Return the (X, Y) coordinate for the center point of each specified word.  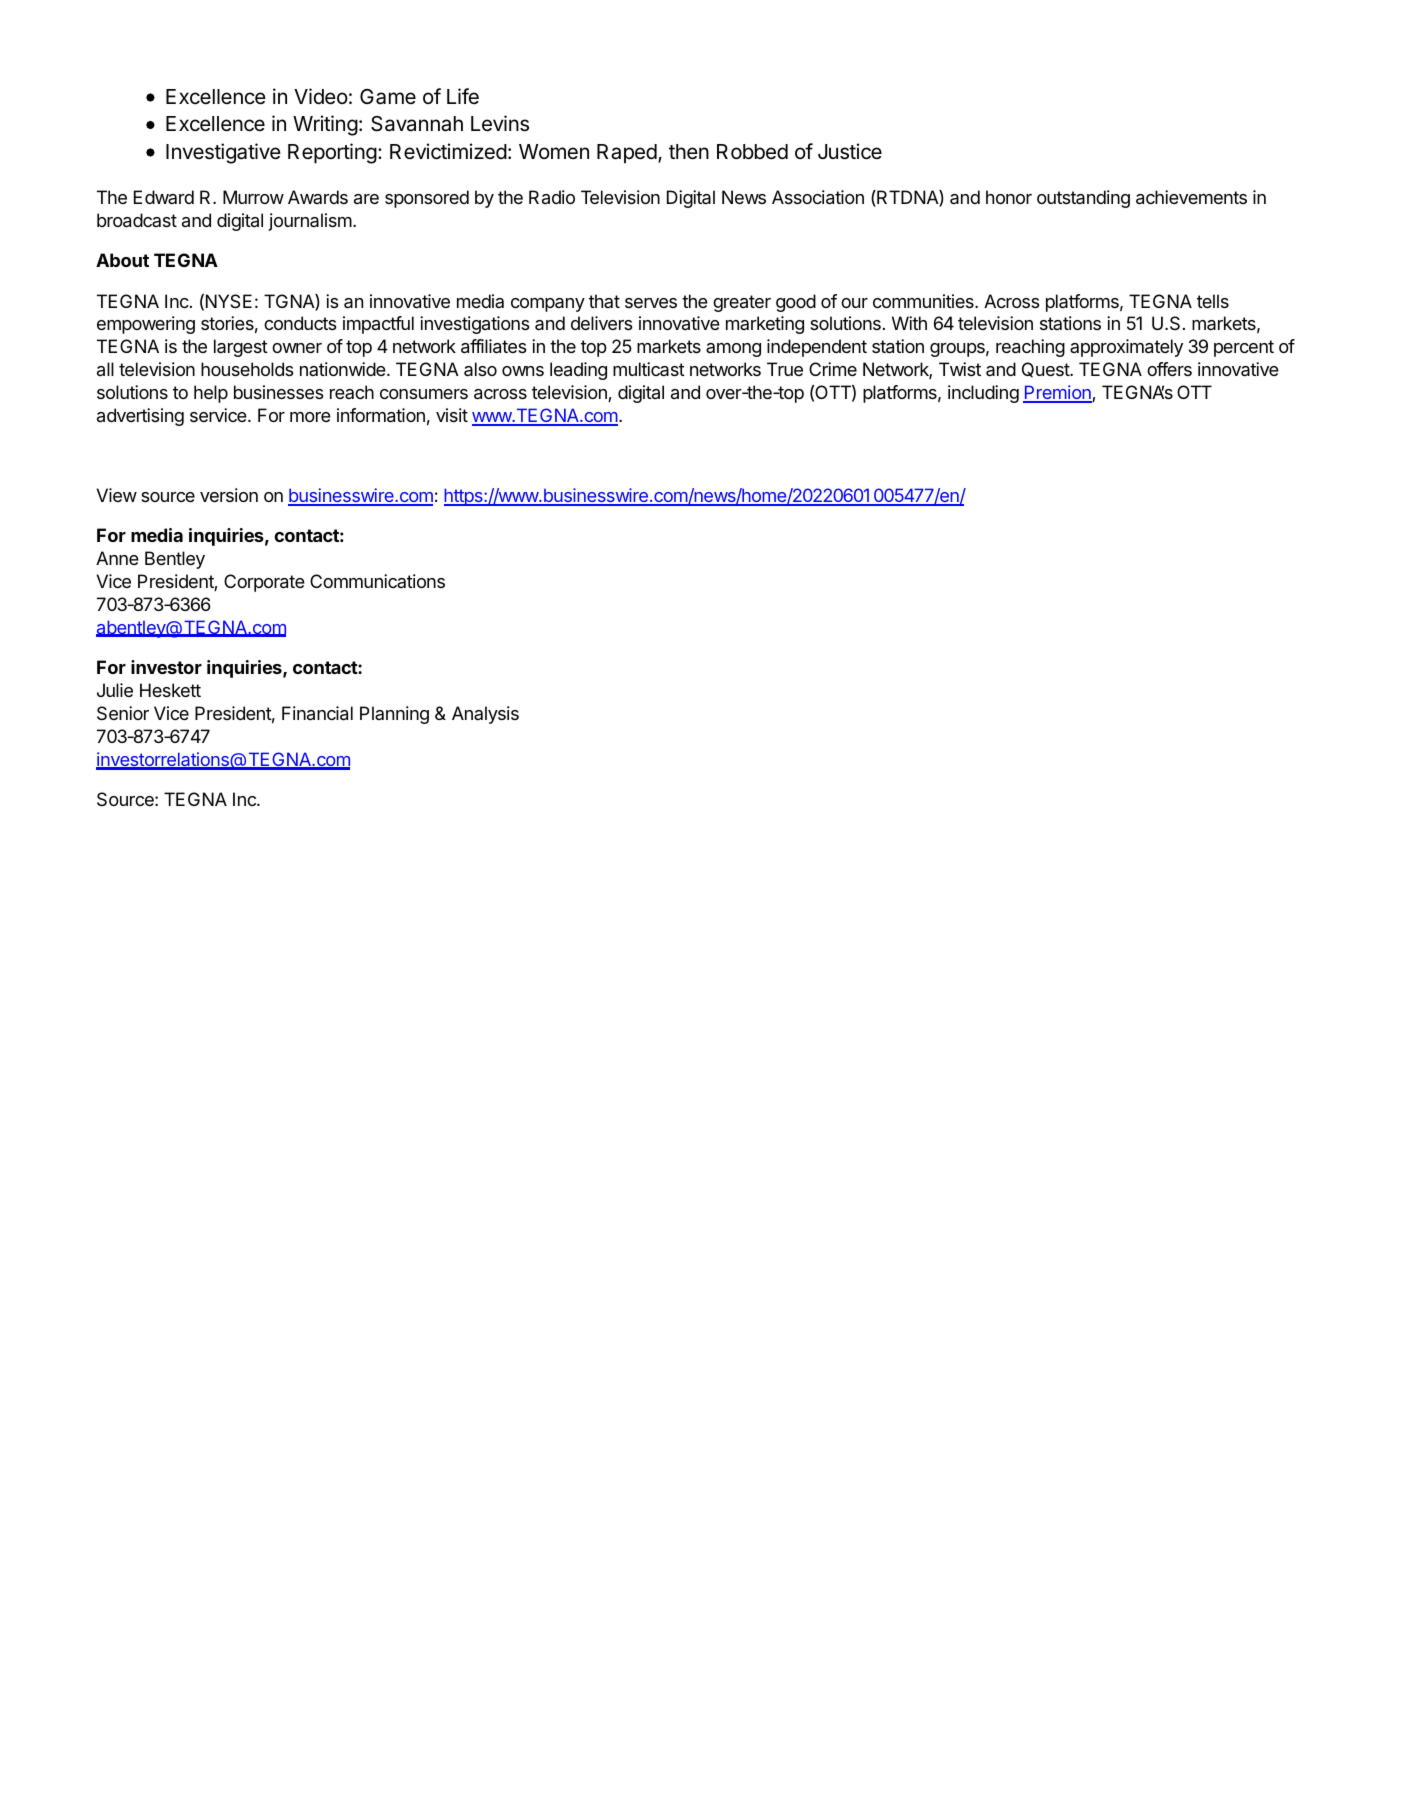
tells (1213, 301)
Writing (325, 125)
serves (651, 303)
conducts (300, 323)
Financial (317, 713)
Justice (850, 151)
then (689, 152)
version (229, 495)
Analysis (485, 715)
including (983, 394)
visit (452, 415)
